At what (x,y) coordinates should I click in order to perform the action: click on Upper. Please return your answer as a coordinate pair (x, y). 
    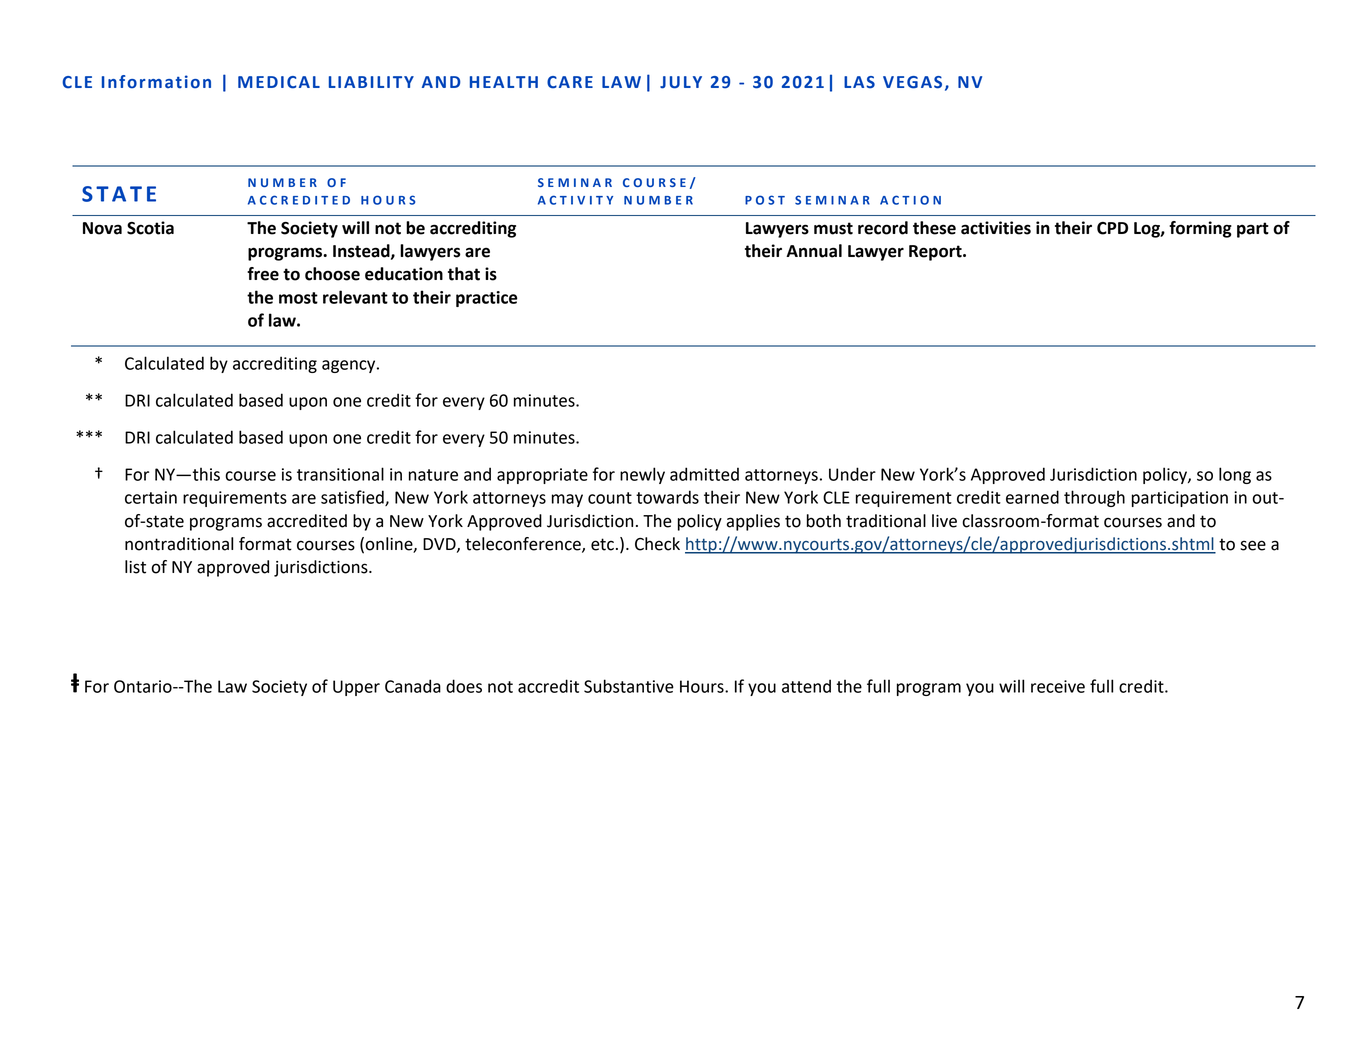
    Looking at the image, I should click on (356, 688).
